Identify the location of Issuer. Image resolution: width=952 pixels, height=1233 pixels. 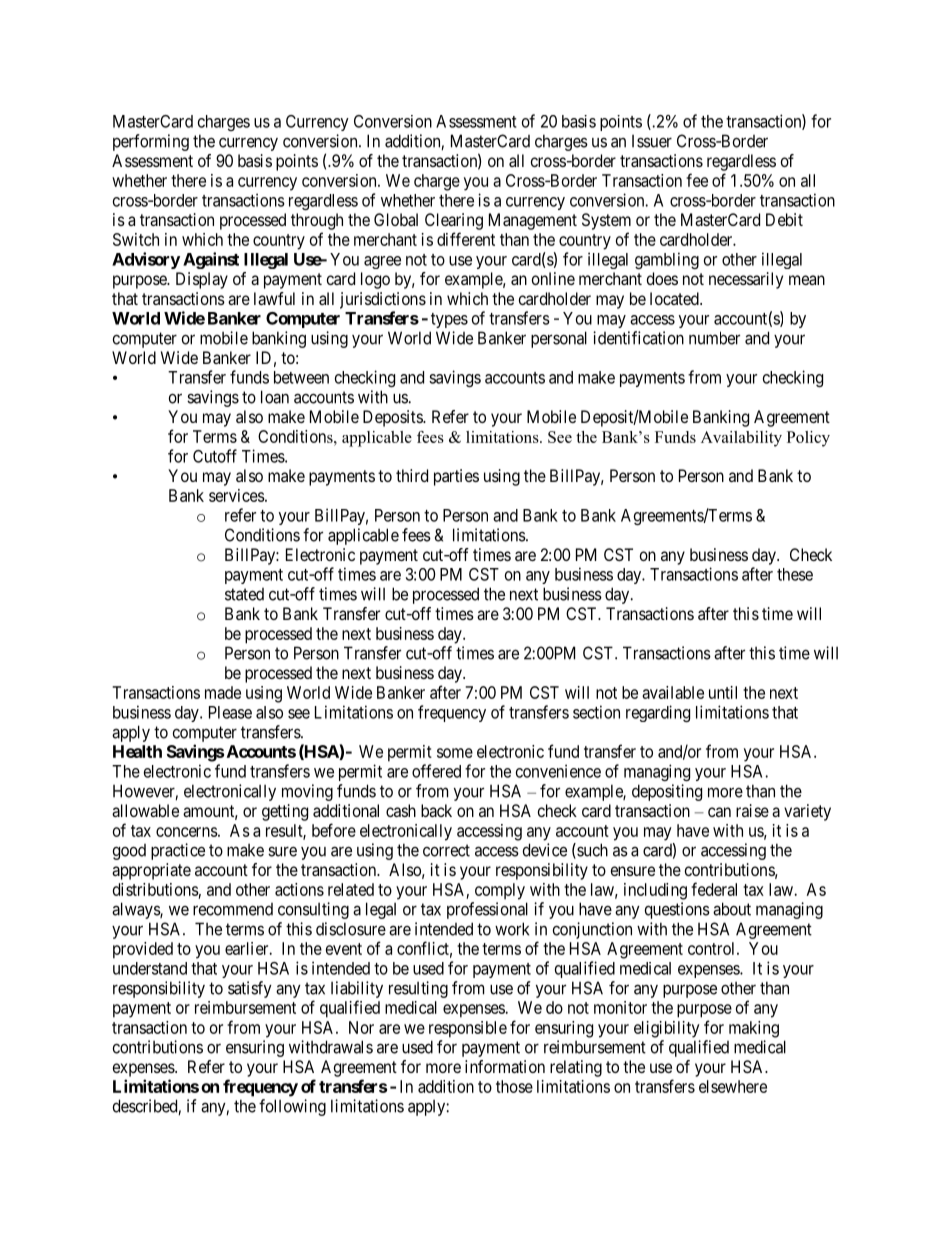
(652, 141).
